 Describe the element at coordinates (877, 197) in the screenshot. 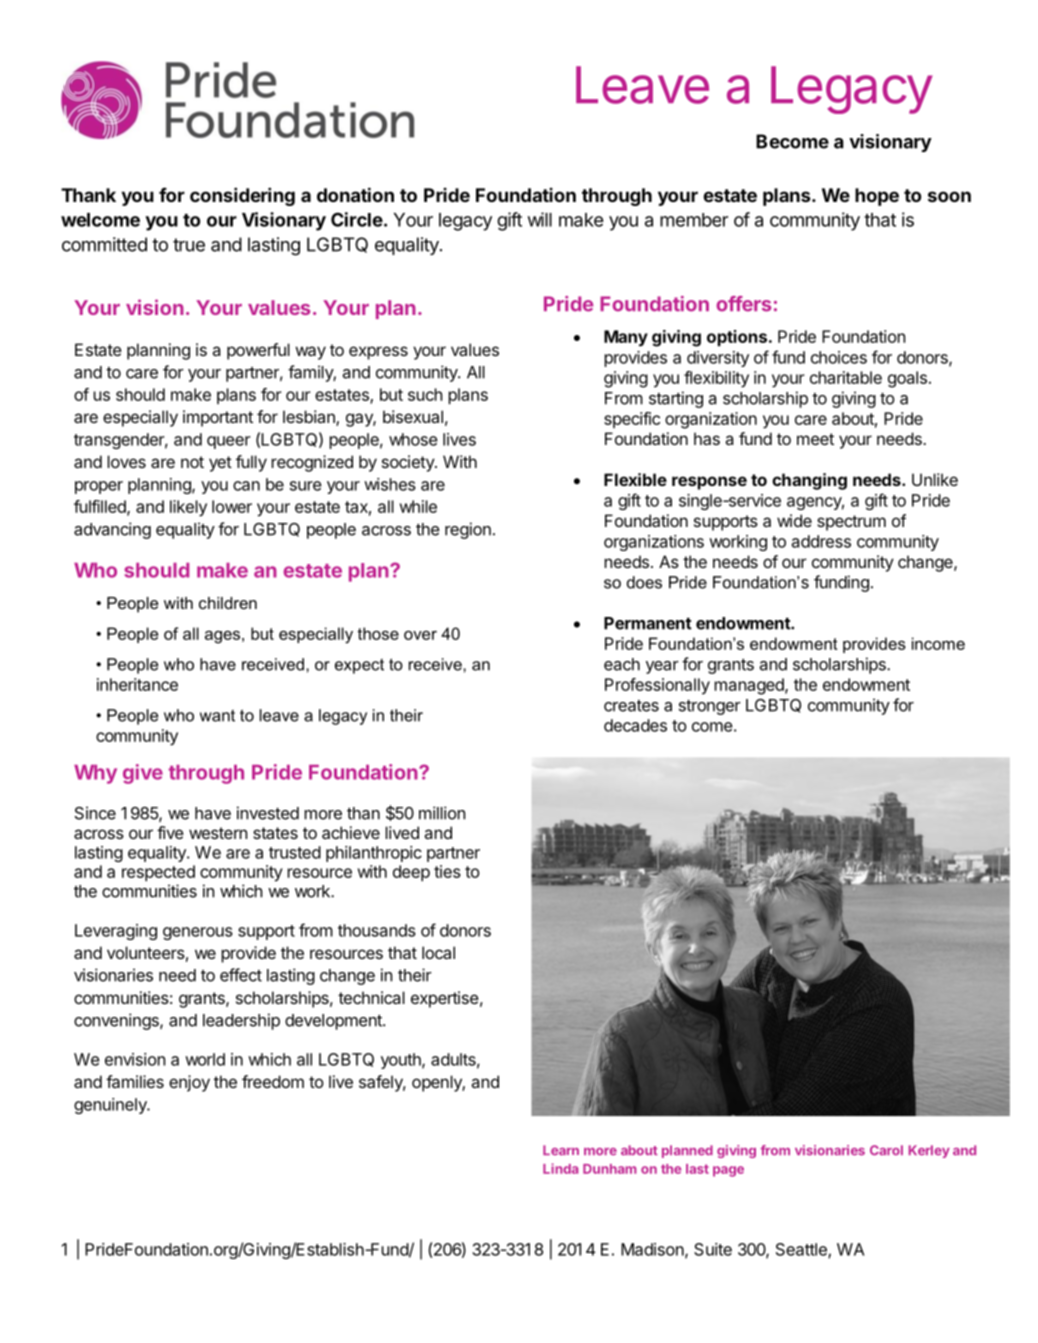

I see `hope` at that location.
